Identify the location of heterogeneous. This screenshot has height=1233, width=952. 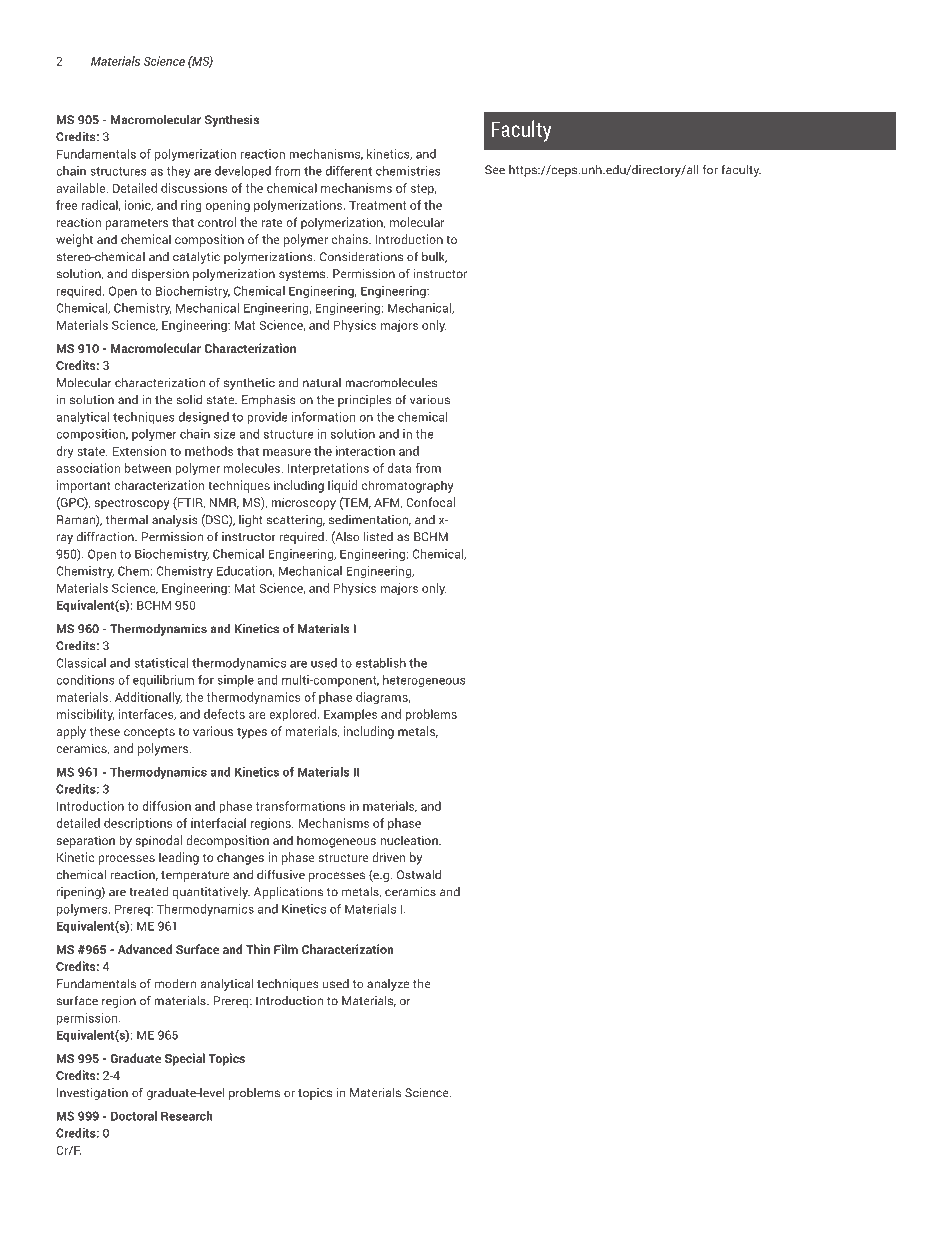
(424, 681).
